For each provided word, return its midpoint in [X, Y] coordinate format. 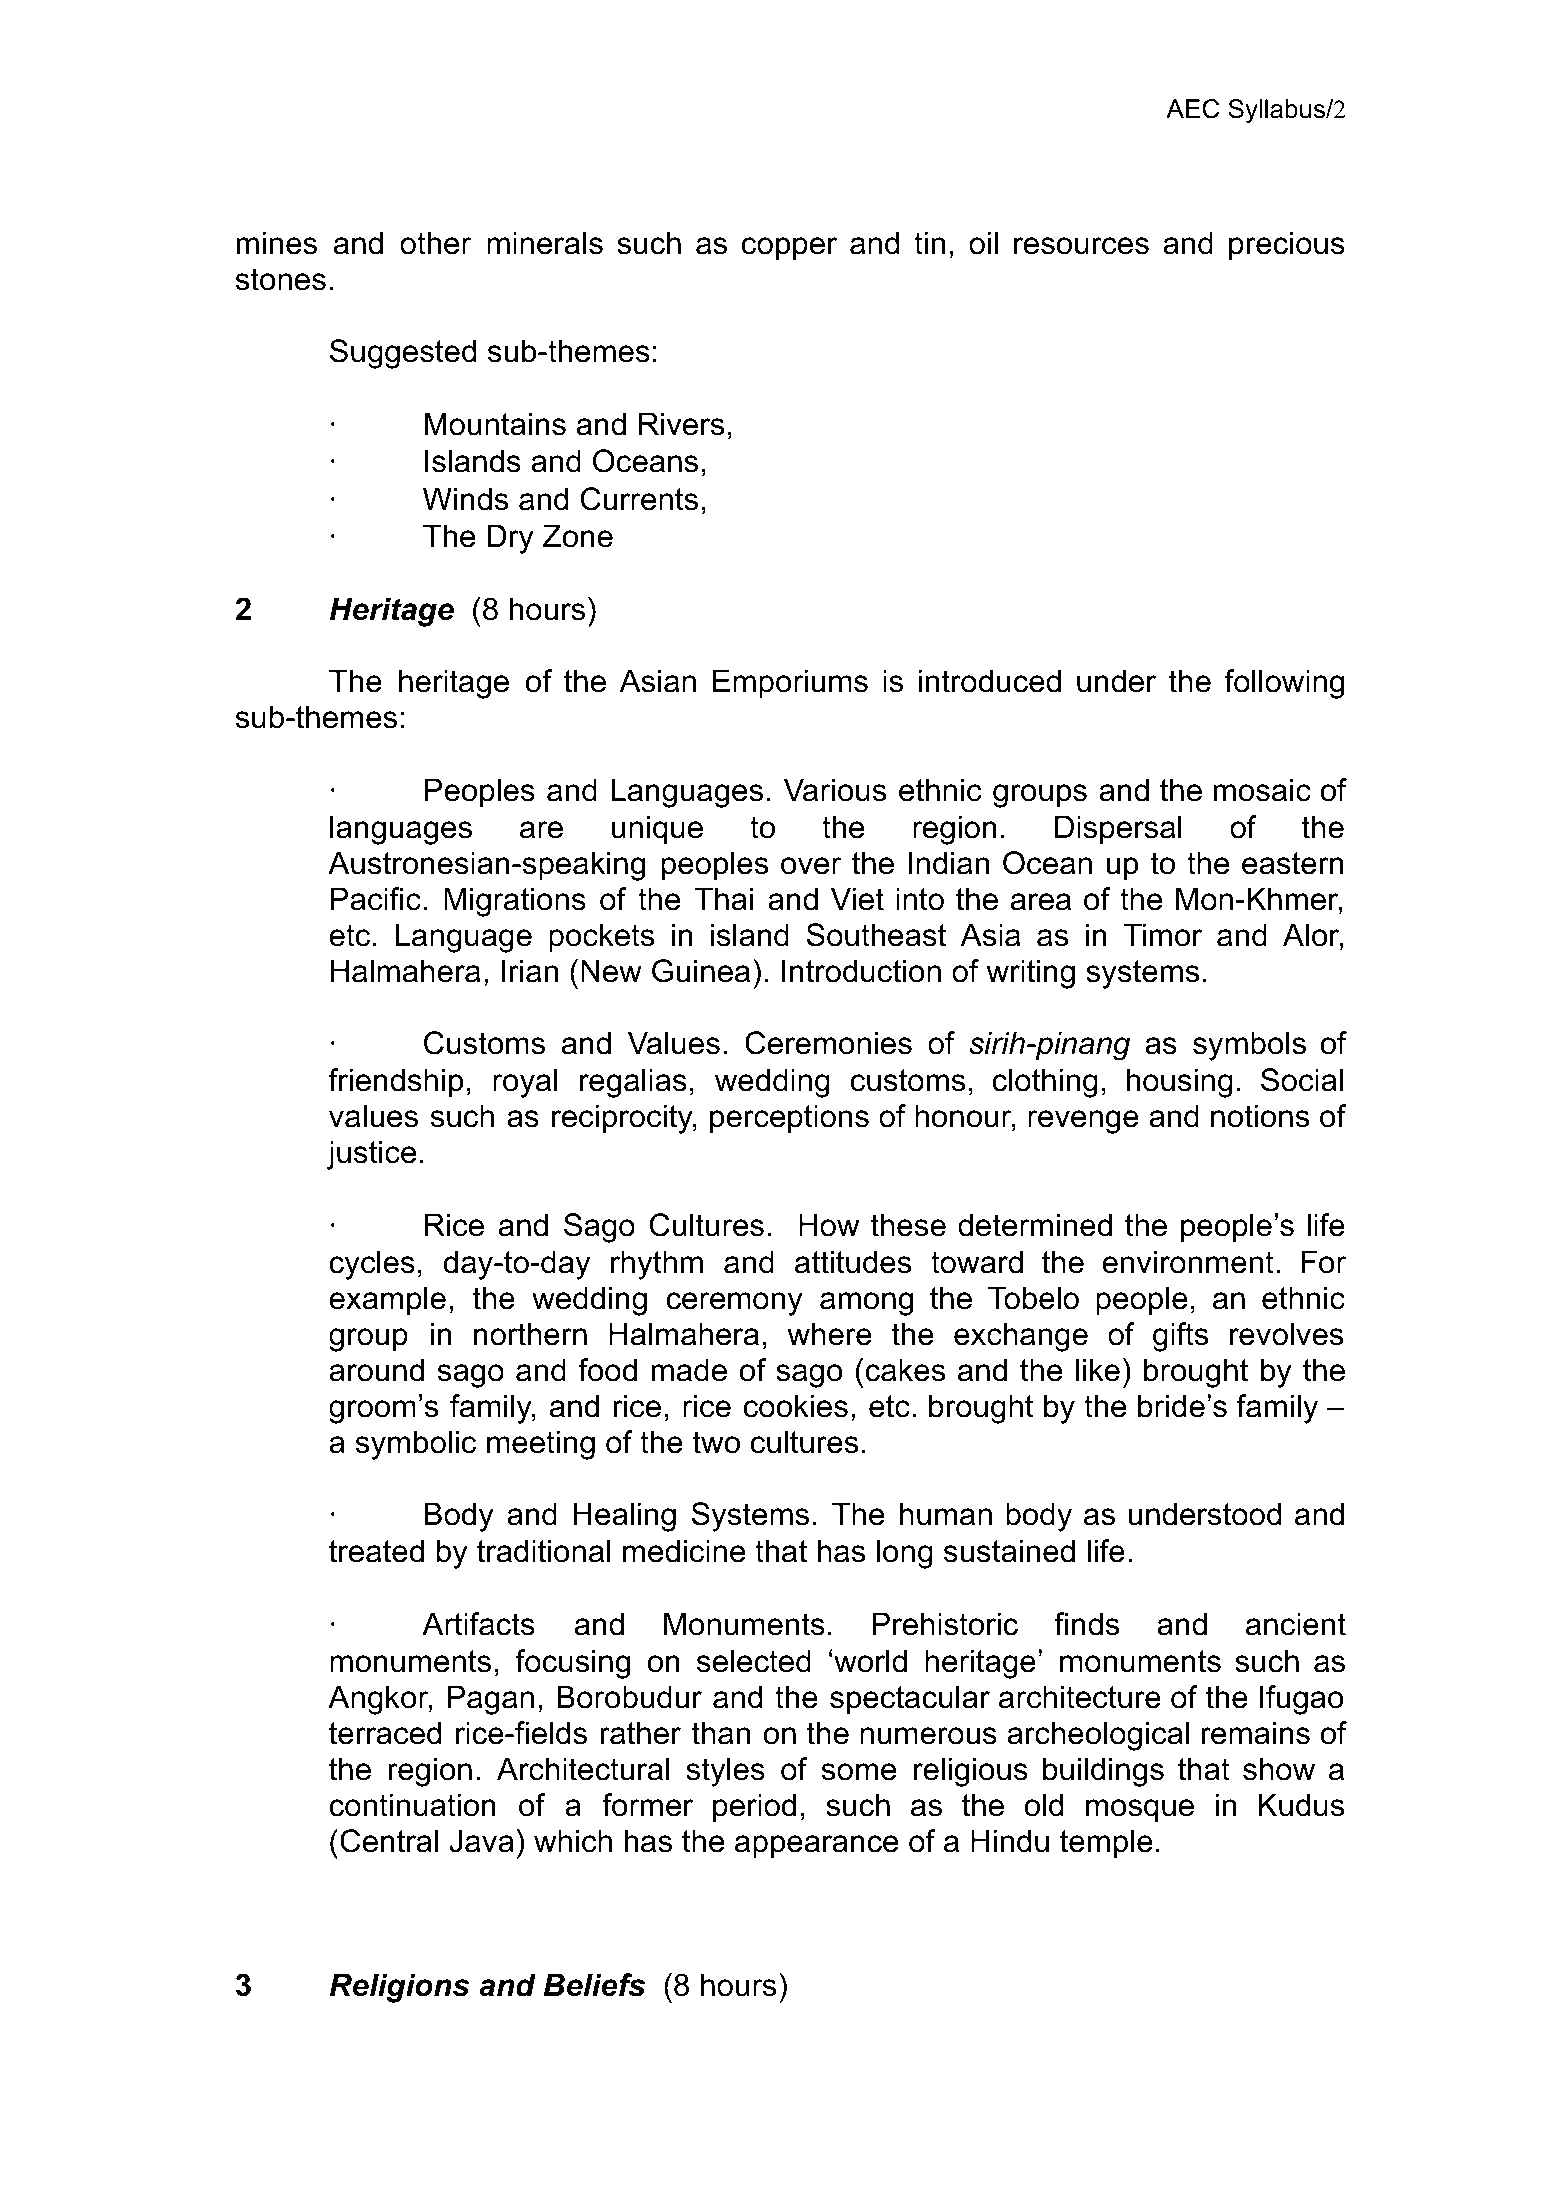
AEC [1192, 109]
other [435, 243]
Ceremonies [828, 1043]
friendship [395, 1083]
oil [983, 243]
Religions [399, 1988]
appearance [816, 1847]
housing [1180, 1083]
